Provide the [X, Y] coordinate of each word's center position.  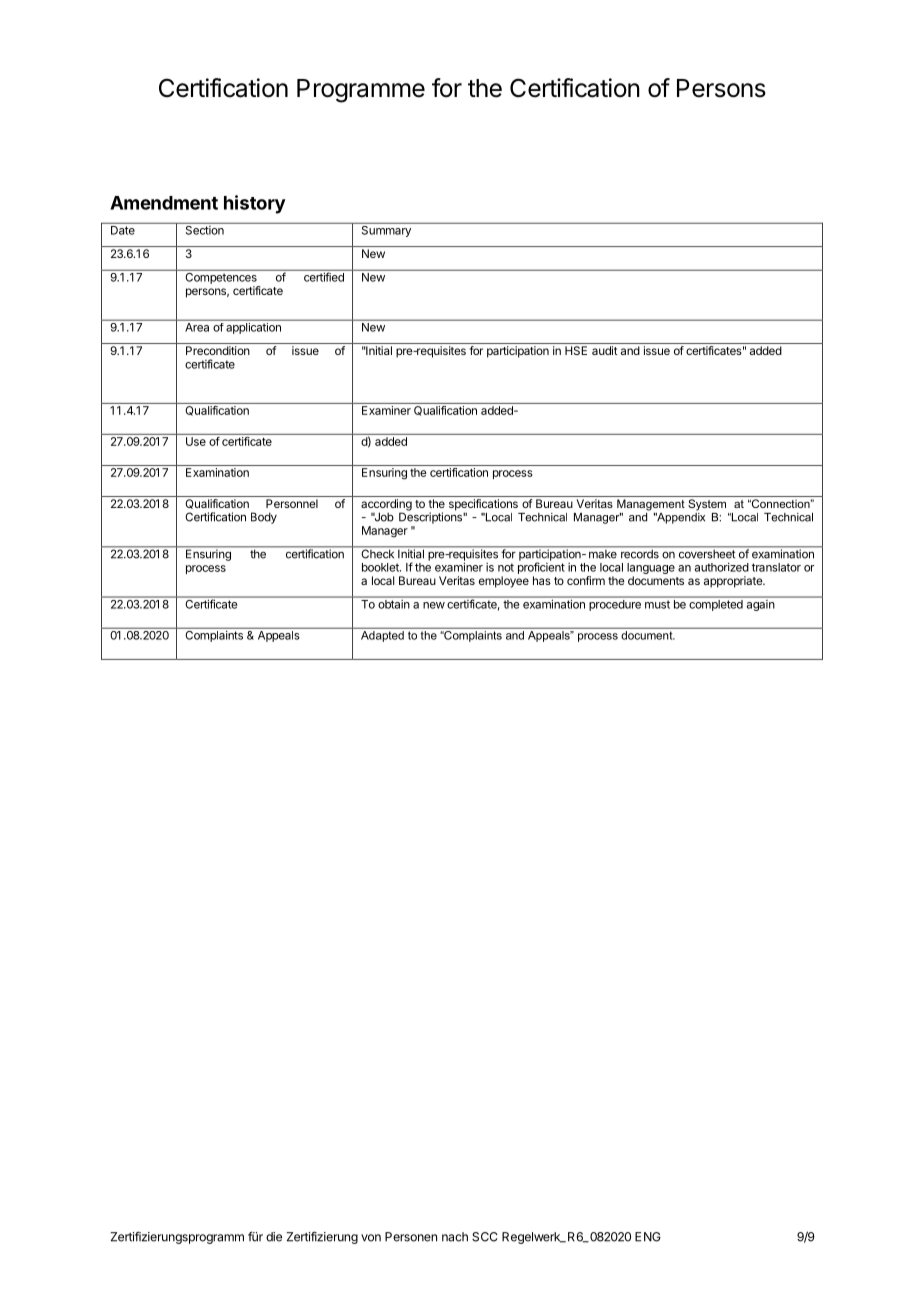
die [274, 1237]
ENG [648, 1237]
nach [455, 1237]
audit [605, 350]
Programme [361, 91]
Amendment [164, 203]
